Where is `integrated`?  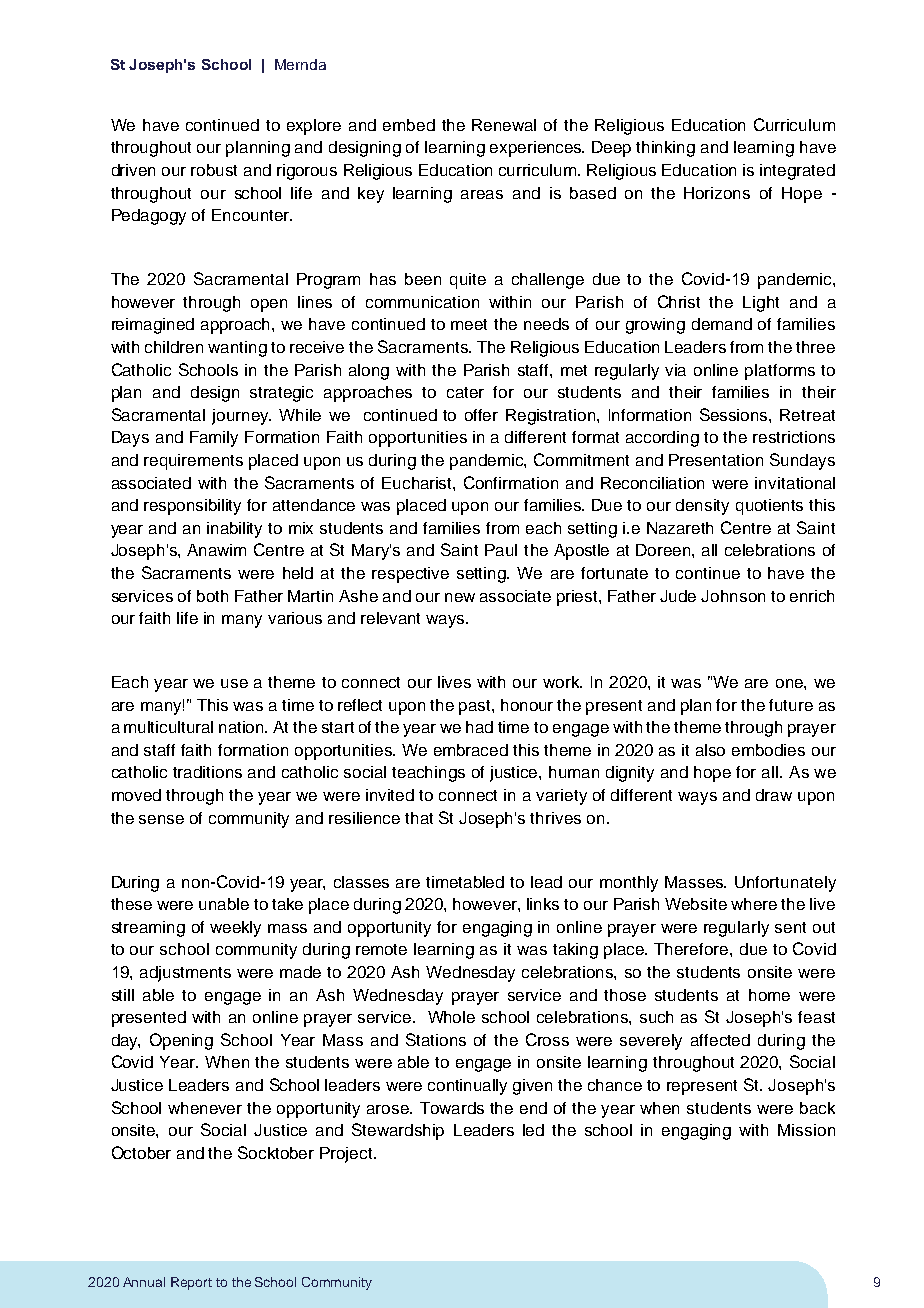 integrated is located at coordinates (797, 172).
